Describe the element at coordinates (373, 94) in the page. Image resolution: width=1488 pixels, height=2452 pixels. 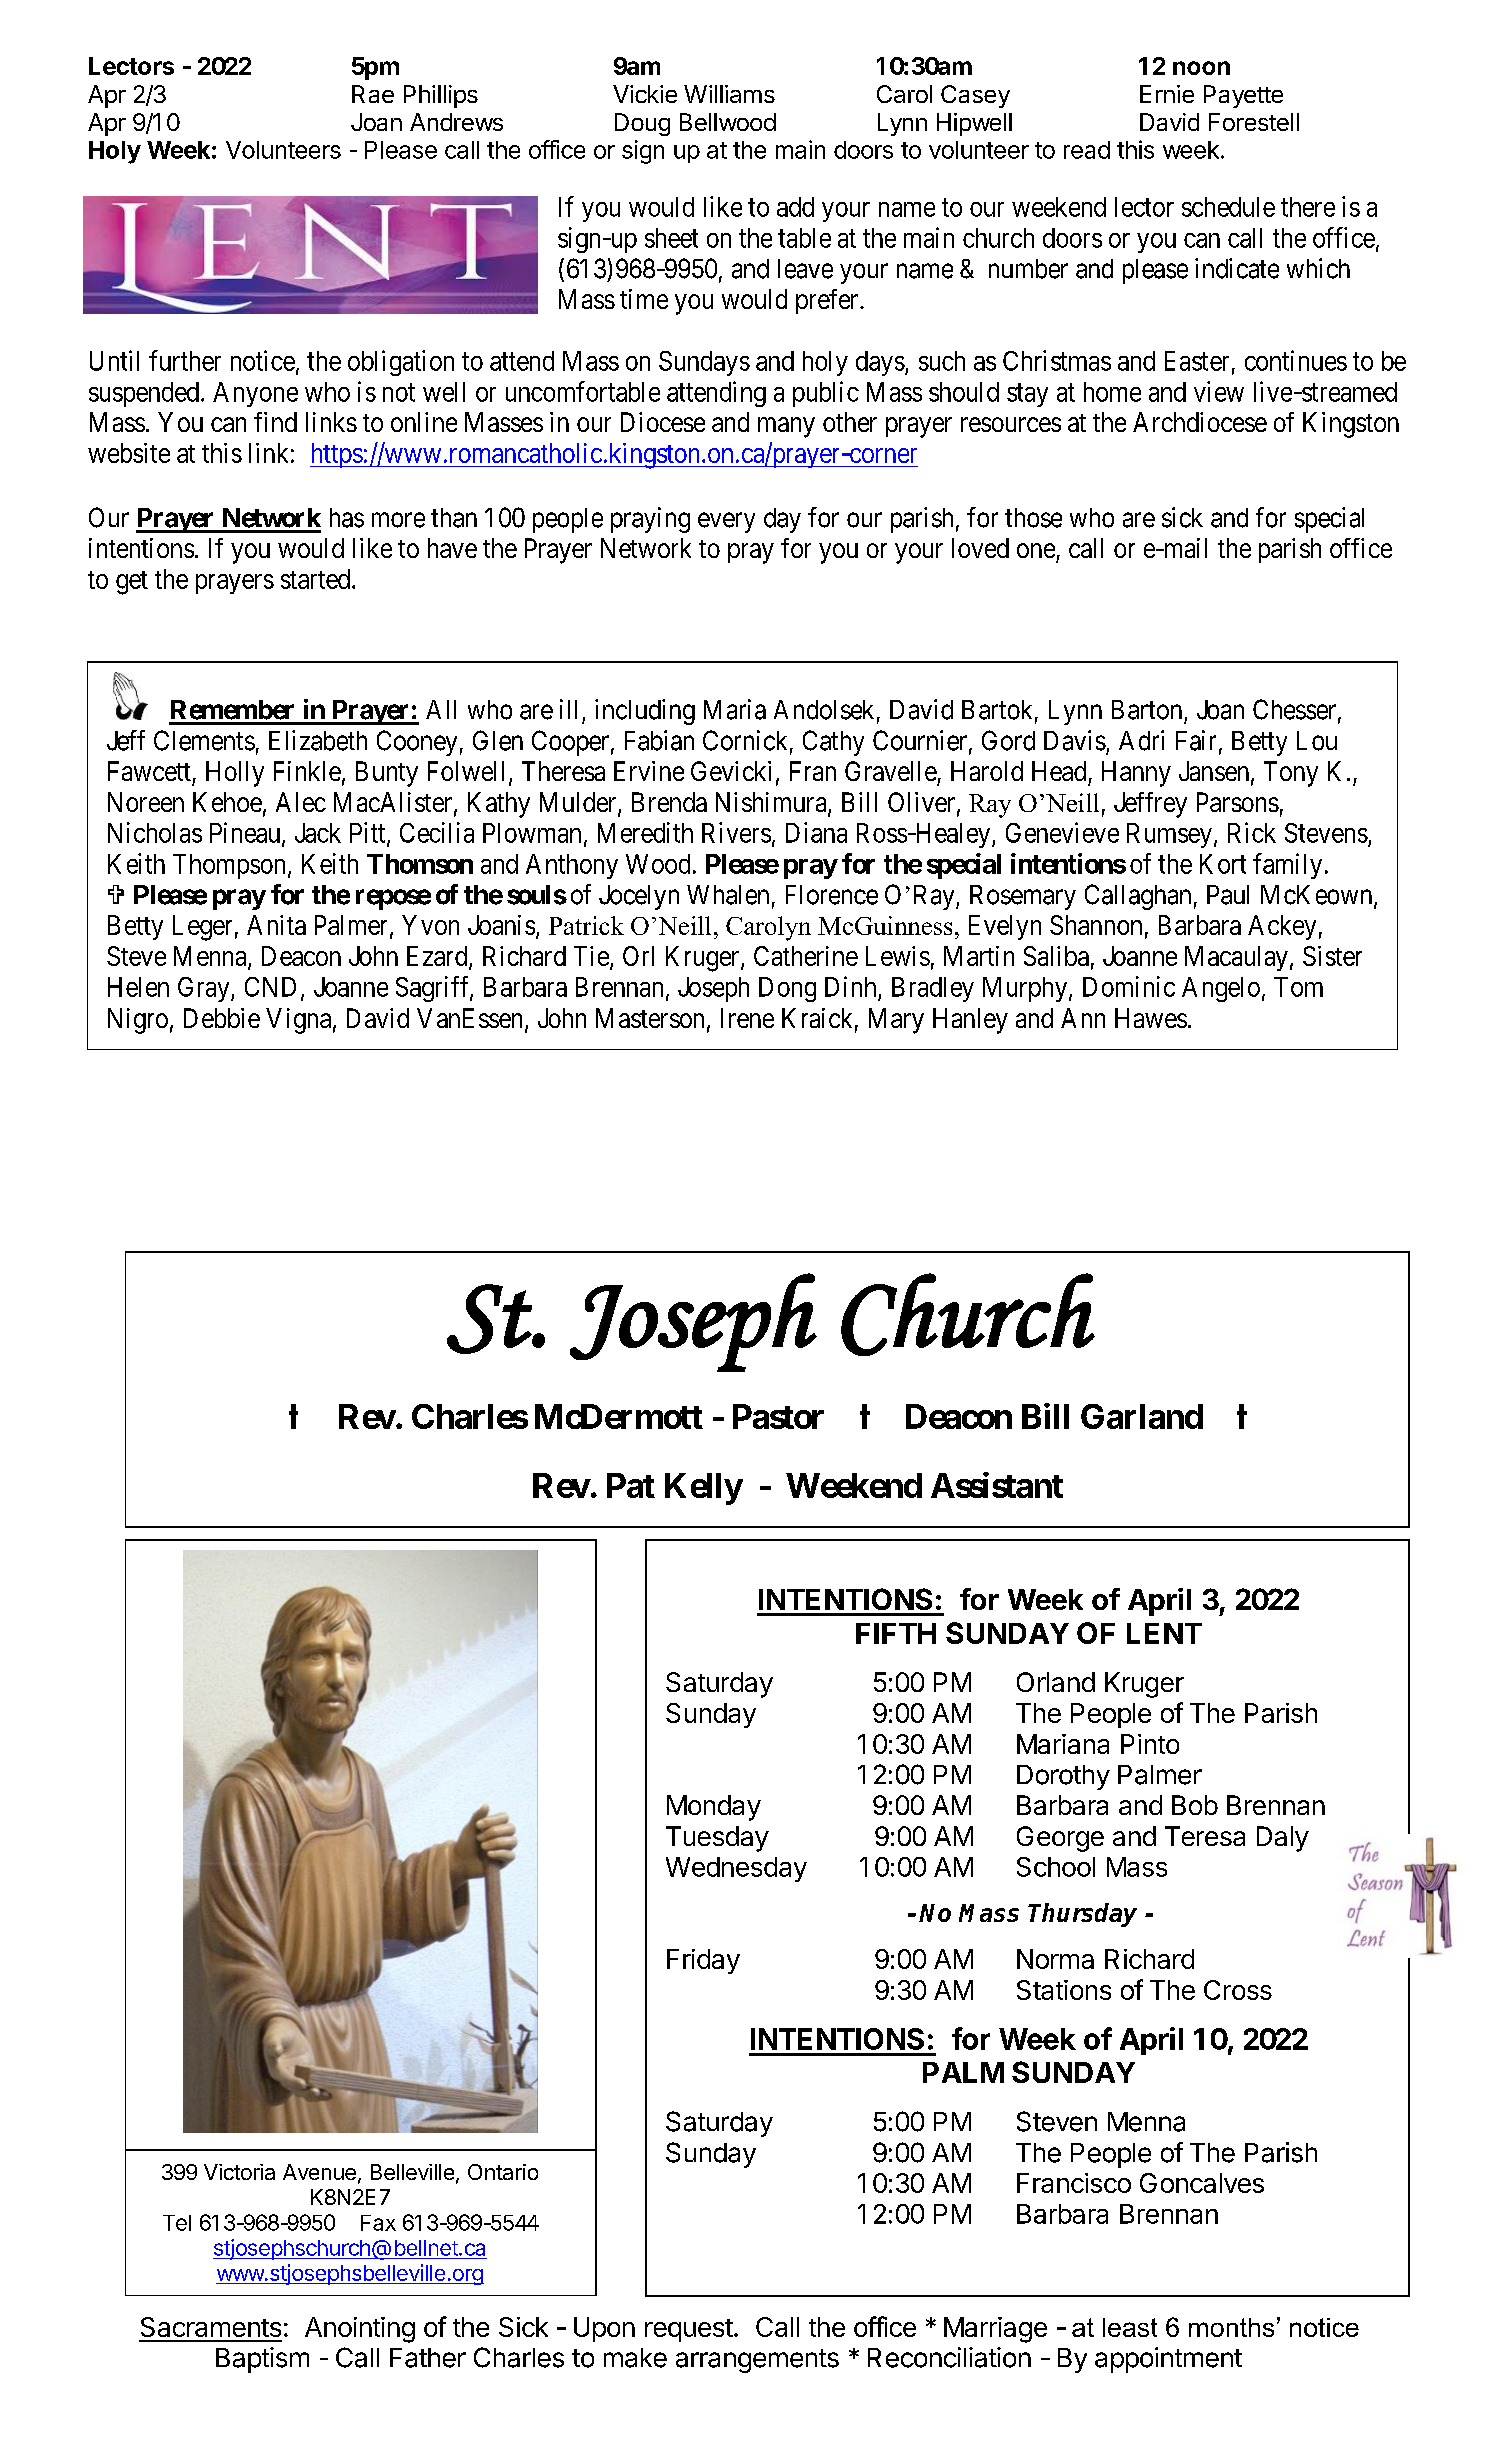
I see `Rae` at that location.
